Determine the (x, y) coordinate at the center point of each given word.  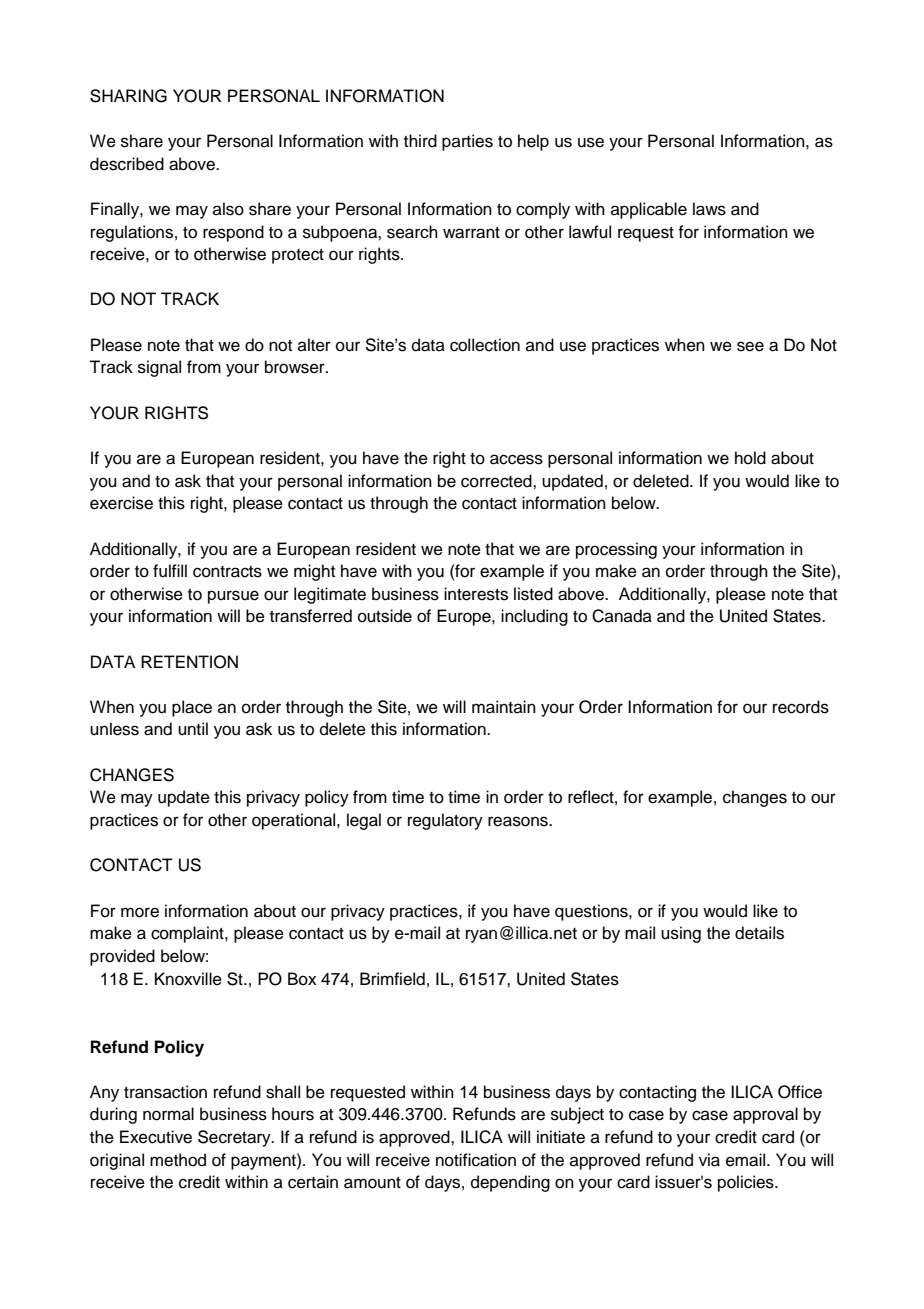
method (178, 1160)
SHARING (128, 96)
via (709, 1160)
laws (709, 209)
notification (476, 1160)
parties (467, 142)
